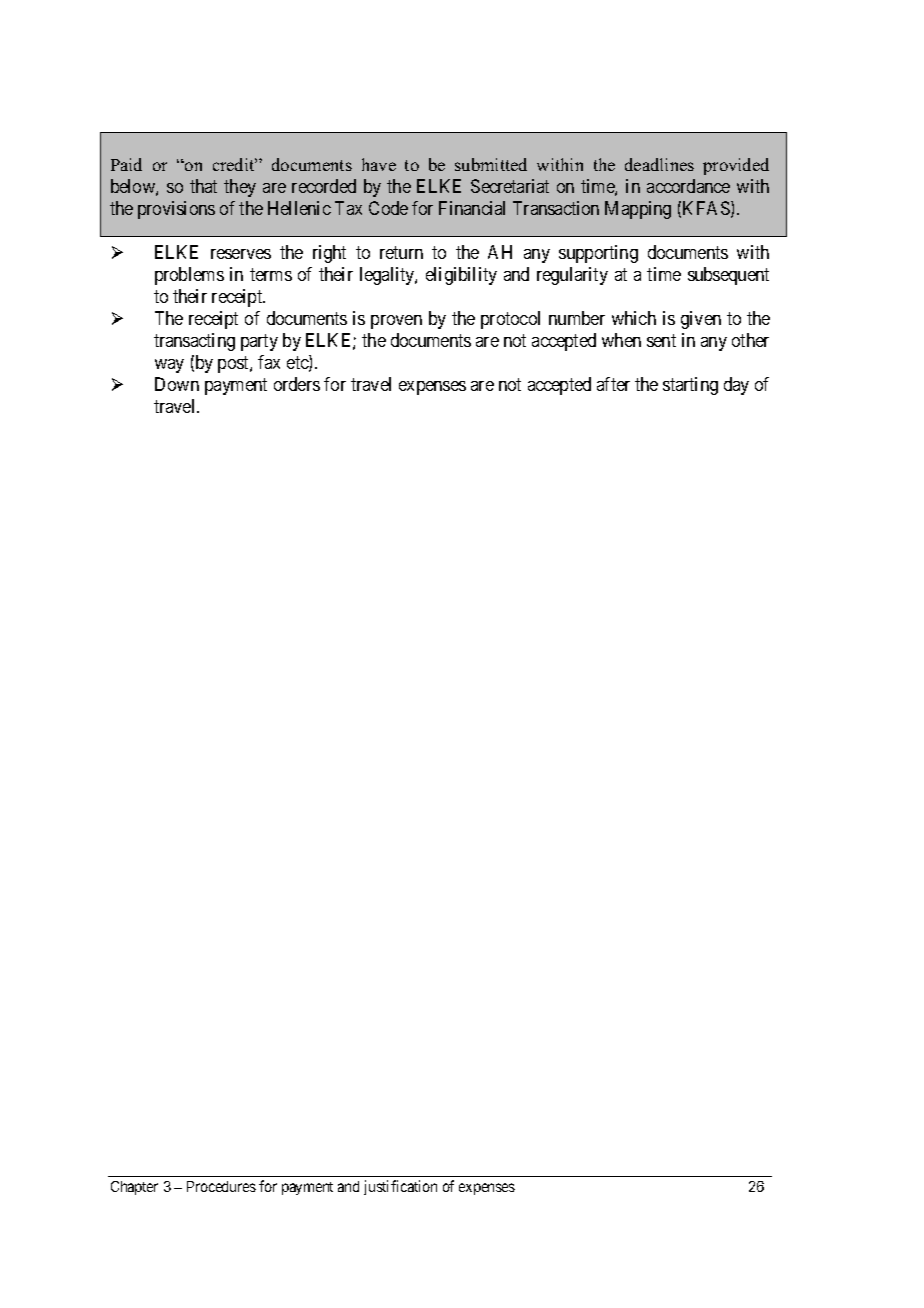 The image size is (924, 1308). I want to click on Procedures, so click(221, 1186).
